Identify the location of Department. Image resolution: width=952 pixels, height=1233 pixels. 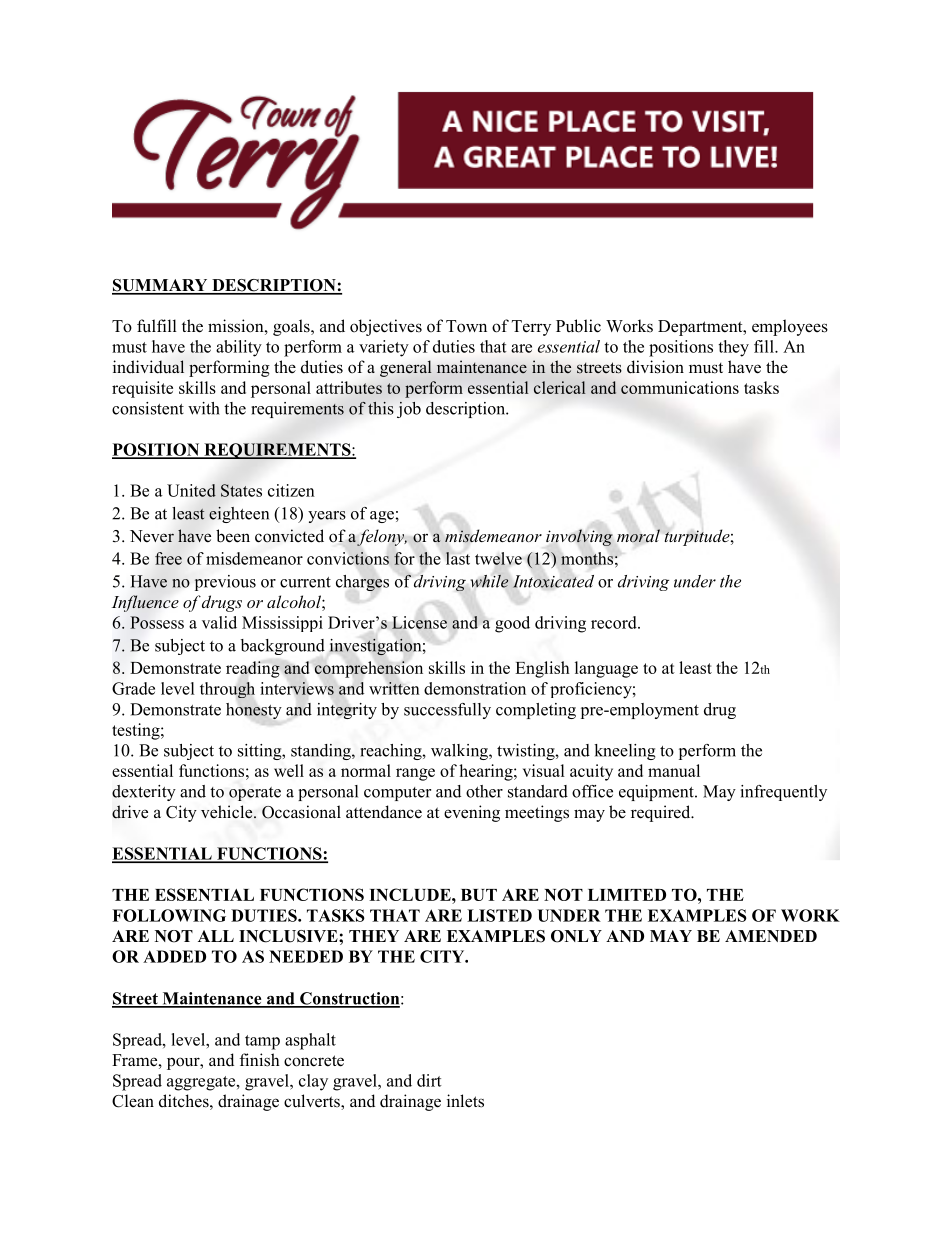
(701, 328).
